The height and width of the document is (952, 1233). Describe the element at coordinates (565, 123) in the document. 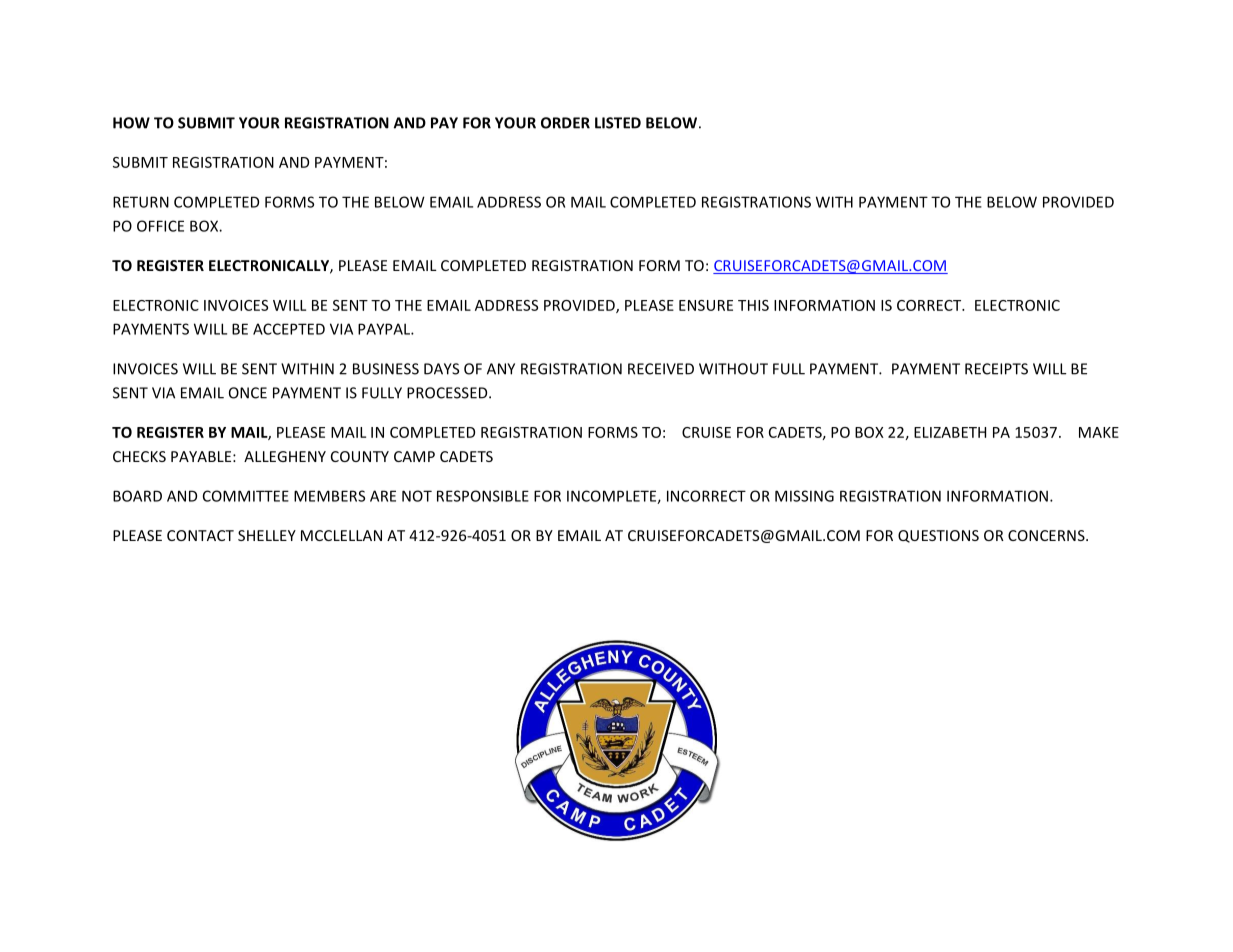

I see `ORDER` at that location.
